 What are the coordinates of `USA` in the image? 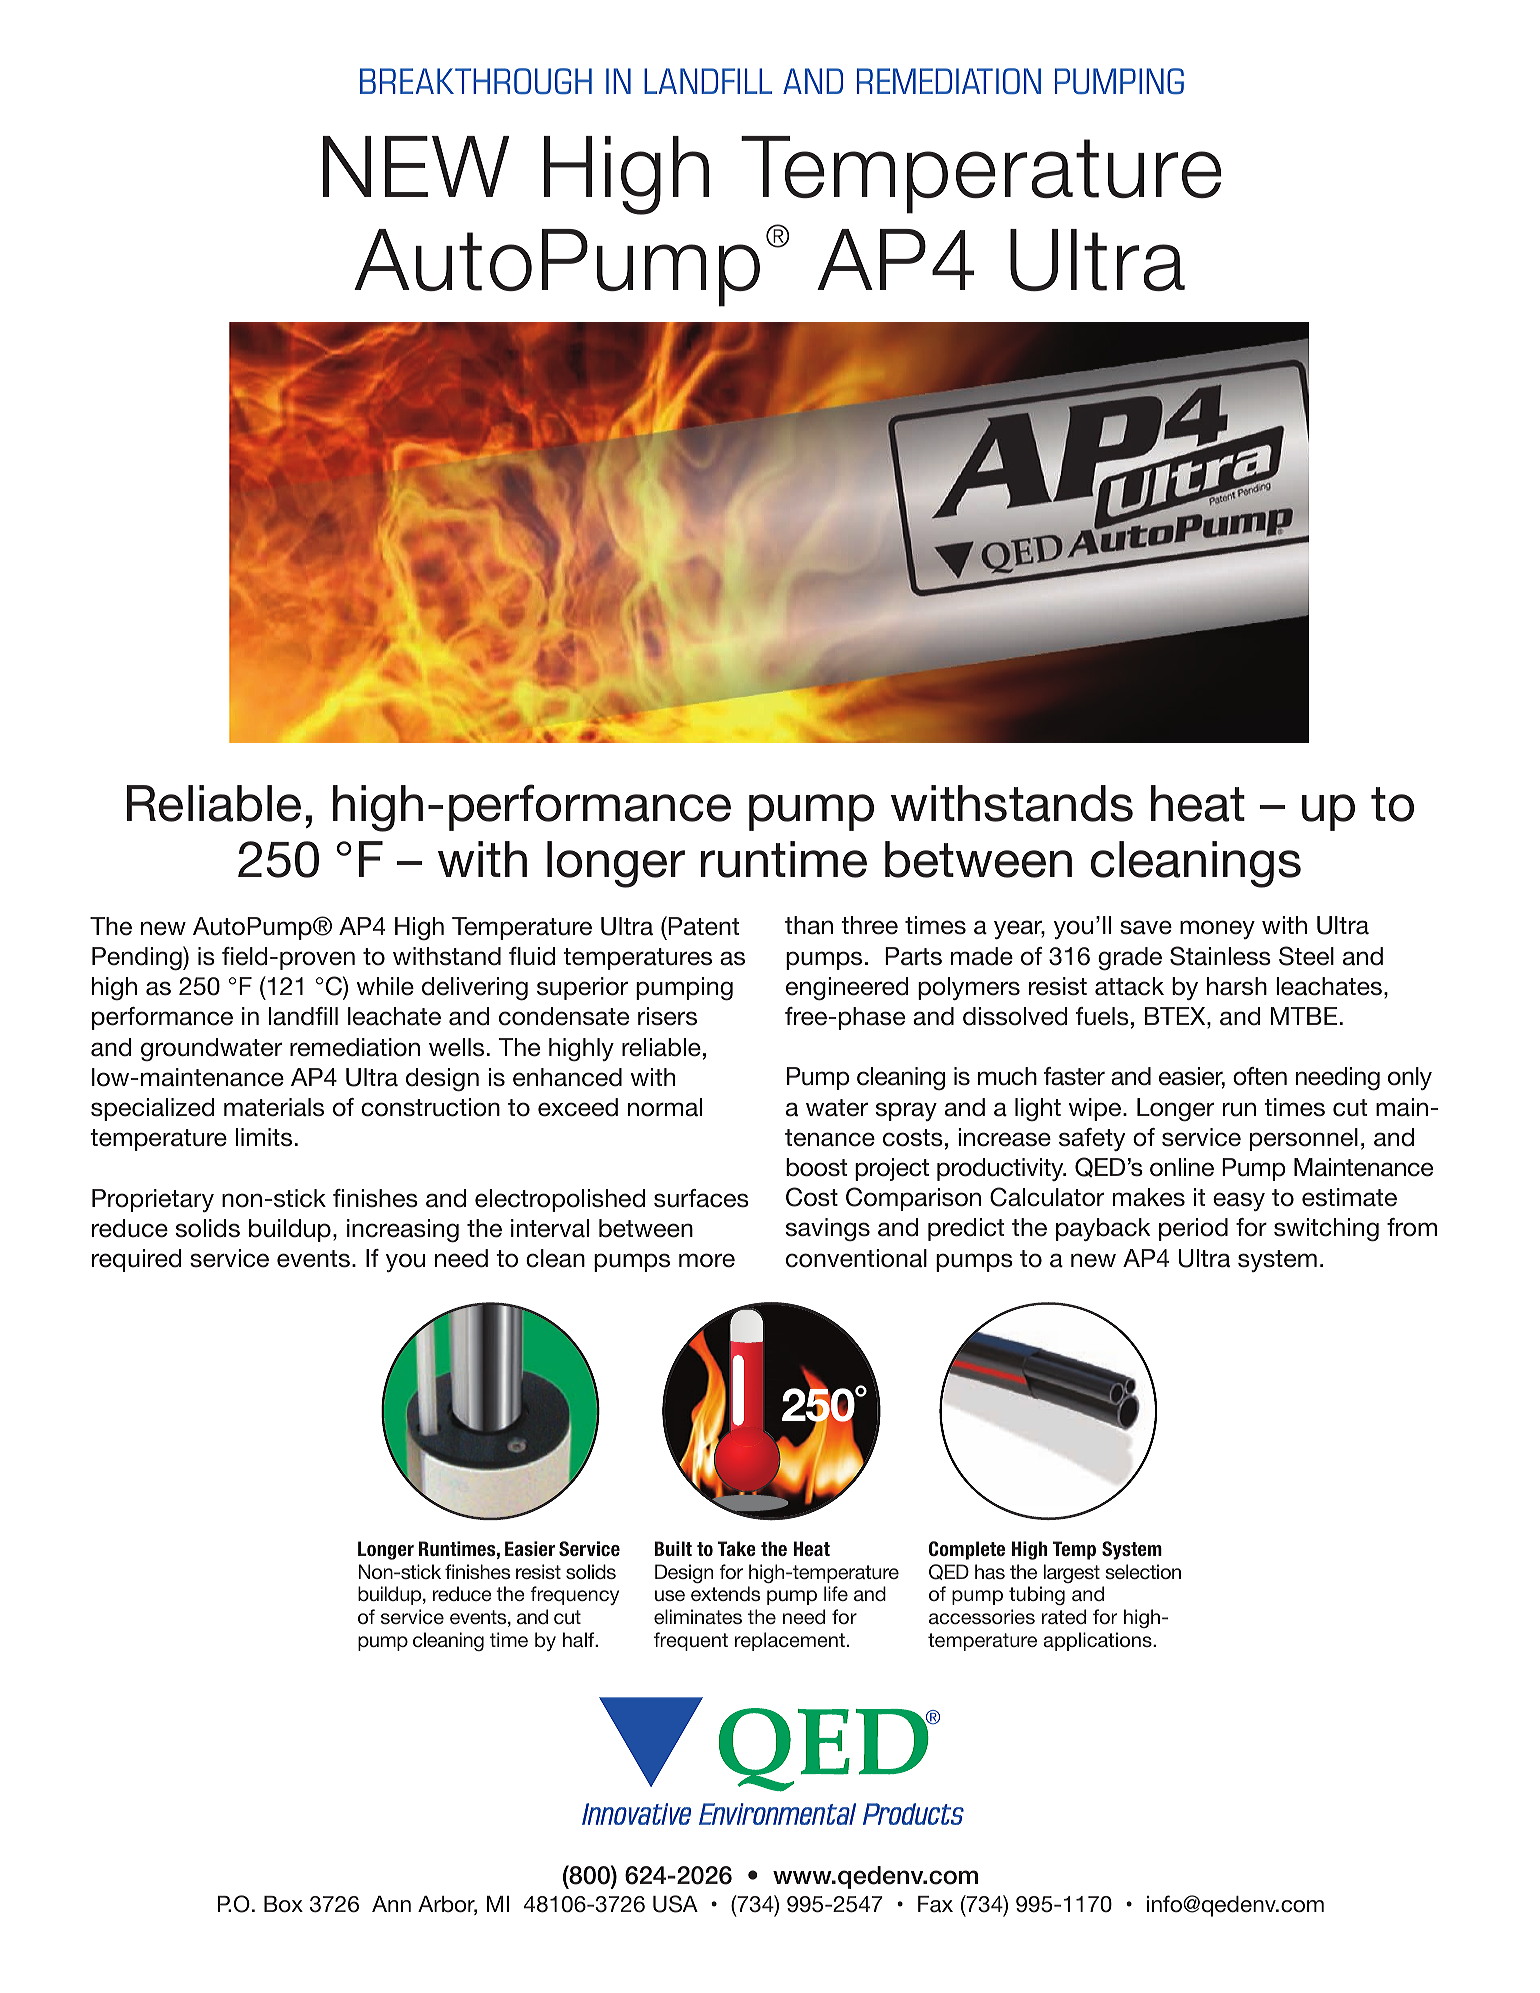 It's located at (675, 1904).
